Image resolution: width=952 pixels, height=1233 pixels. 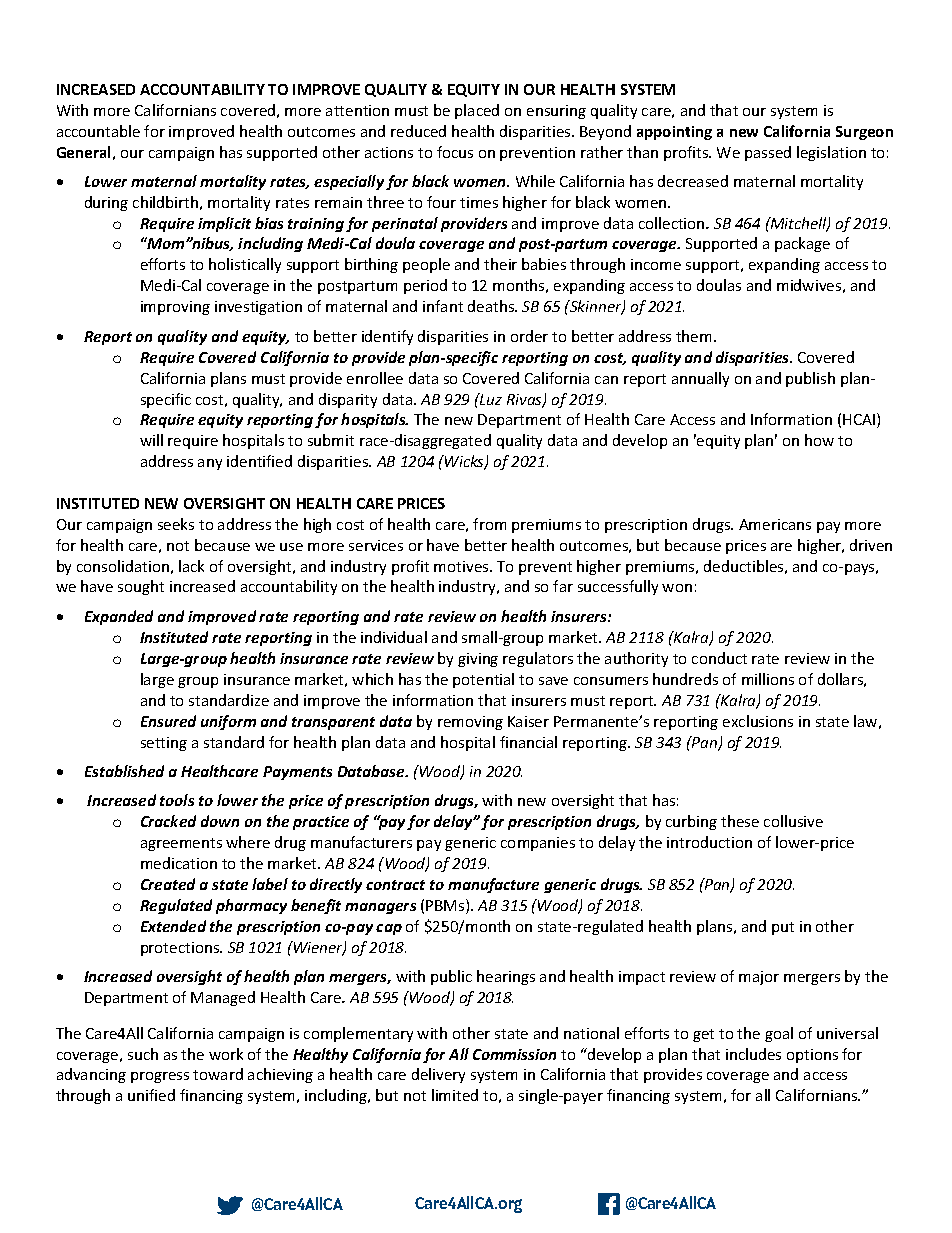 What do you see at coordinates (775, 524) in the screenshot?
I see `Americans` at bounding box center [775, 524].
